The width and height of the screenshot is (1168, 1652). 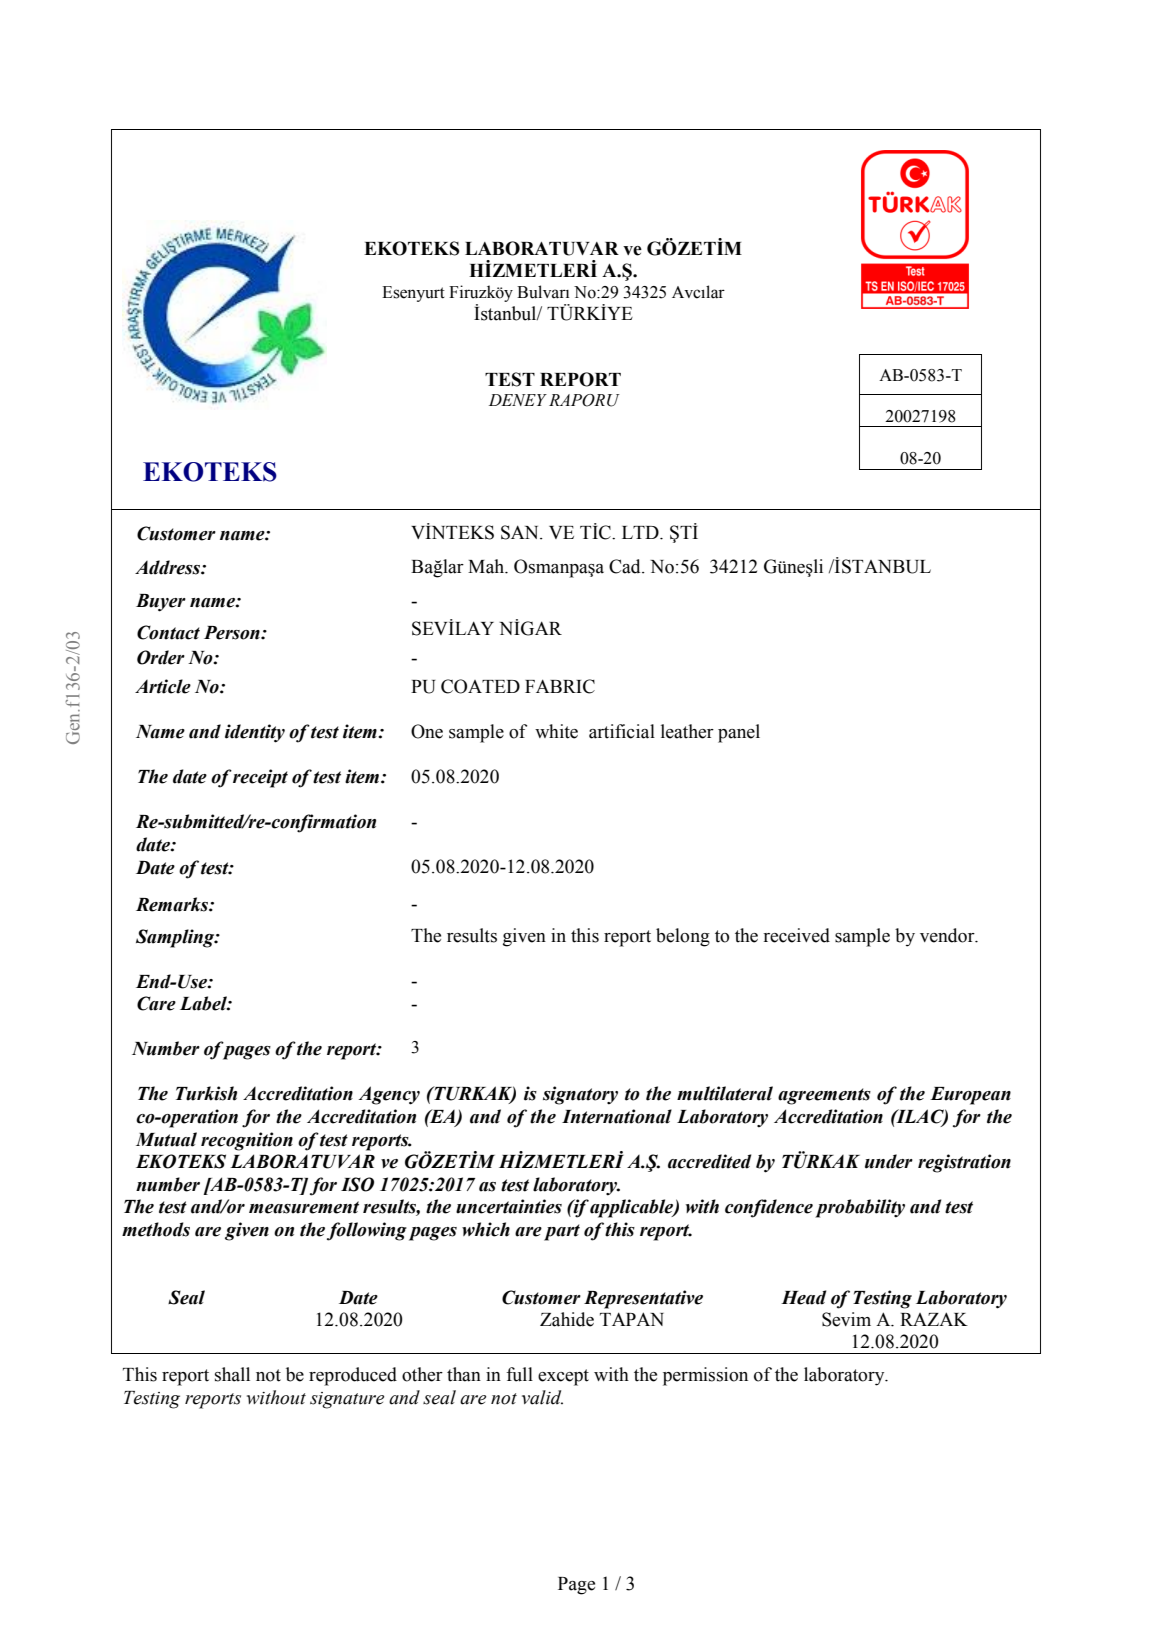 I want to click on panel, so click(x=739, y=733).
